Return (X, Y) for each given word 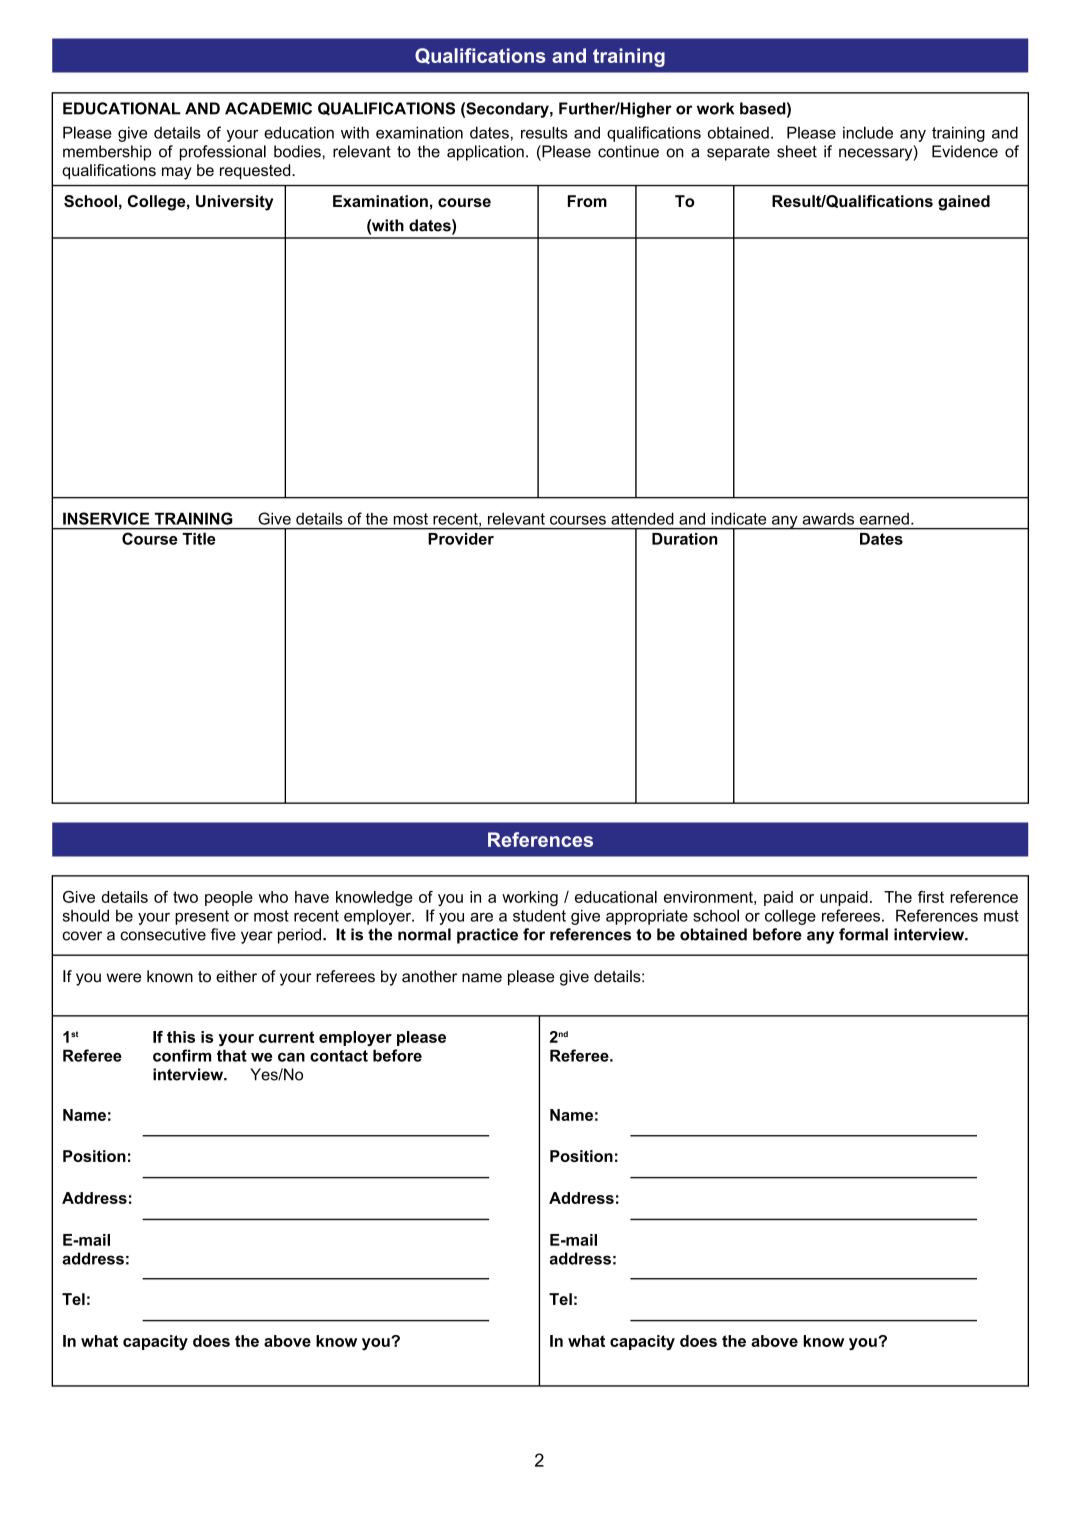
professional (223, 153)
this (181, 1037)
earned (884, 519)
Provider (461, 539)
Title (199, 539)
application (485, 153)
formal (863, 934)
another (429, 976)
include (868, 132)
